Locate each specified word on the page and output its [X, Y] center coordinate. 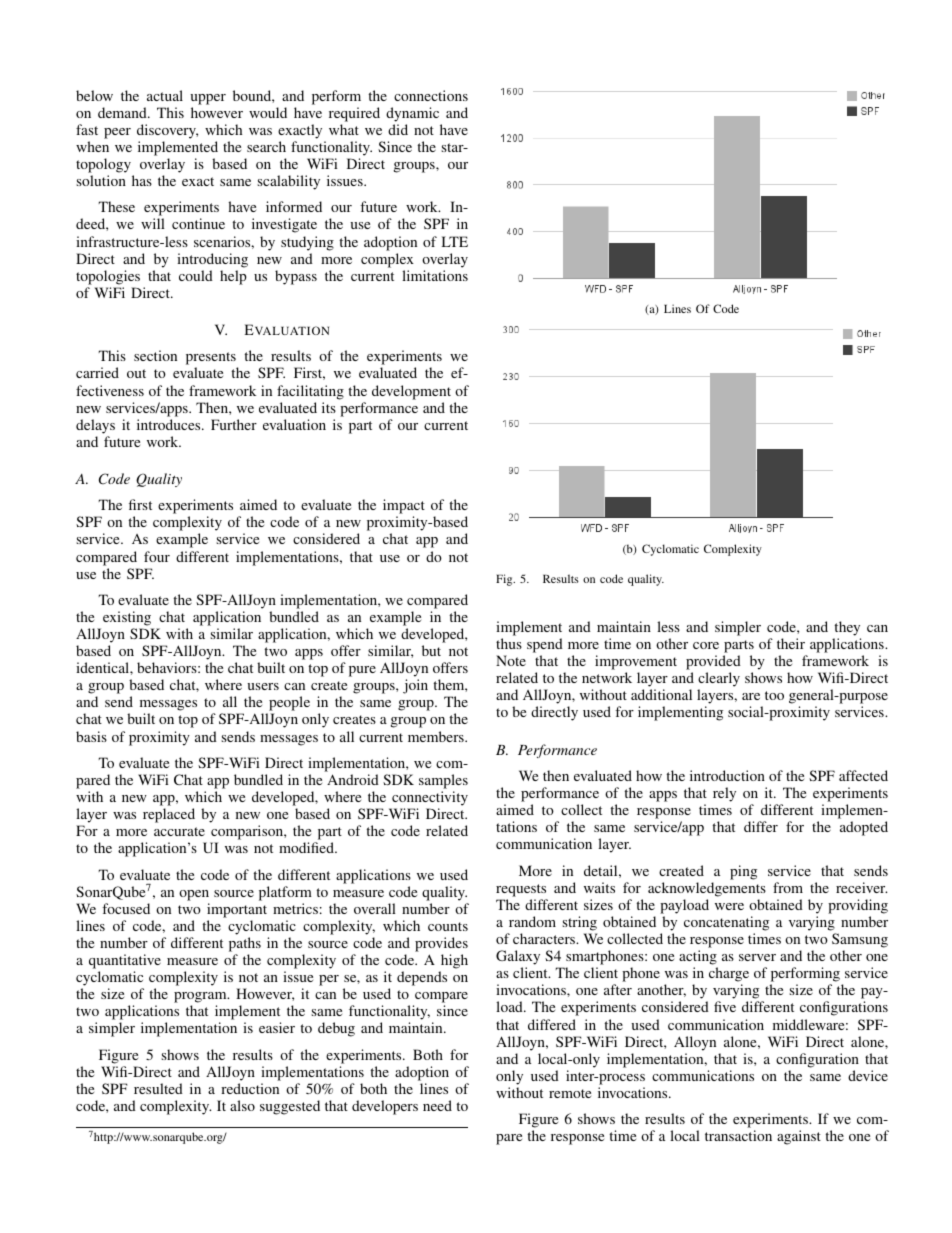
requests [521, 890]
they [847, 628]
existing [127, 618]
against [799, 1137]
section [155, 355]
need [437, 1105]
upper [208, 99]
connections [431, 95]
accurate [179, 831]
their [791, 643]
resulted [158, 1088]
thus [509, 643]
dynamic [412, 114]
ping [743, 872]
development [411, 392]
